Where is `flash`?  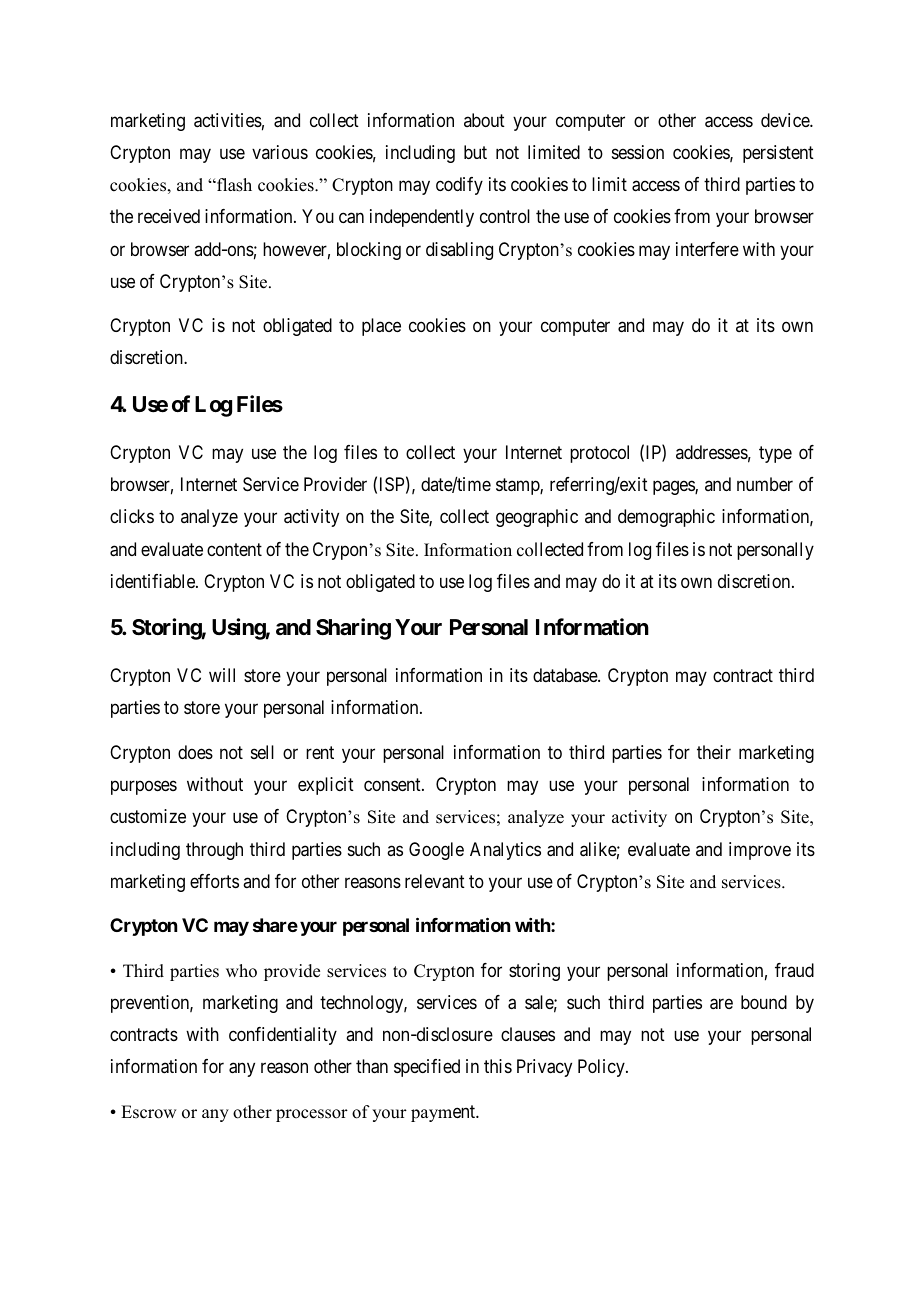
flash is located at coordinates (233, 185).
